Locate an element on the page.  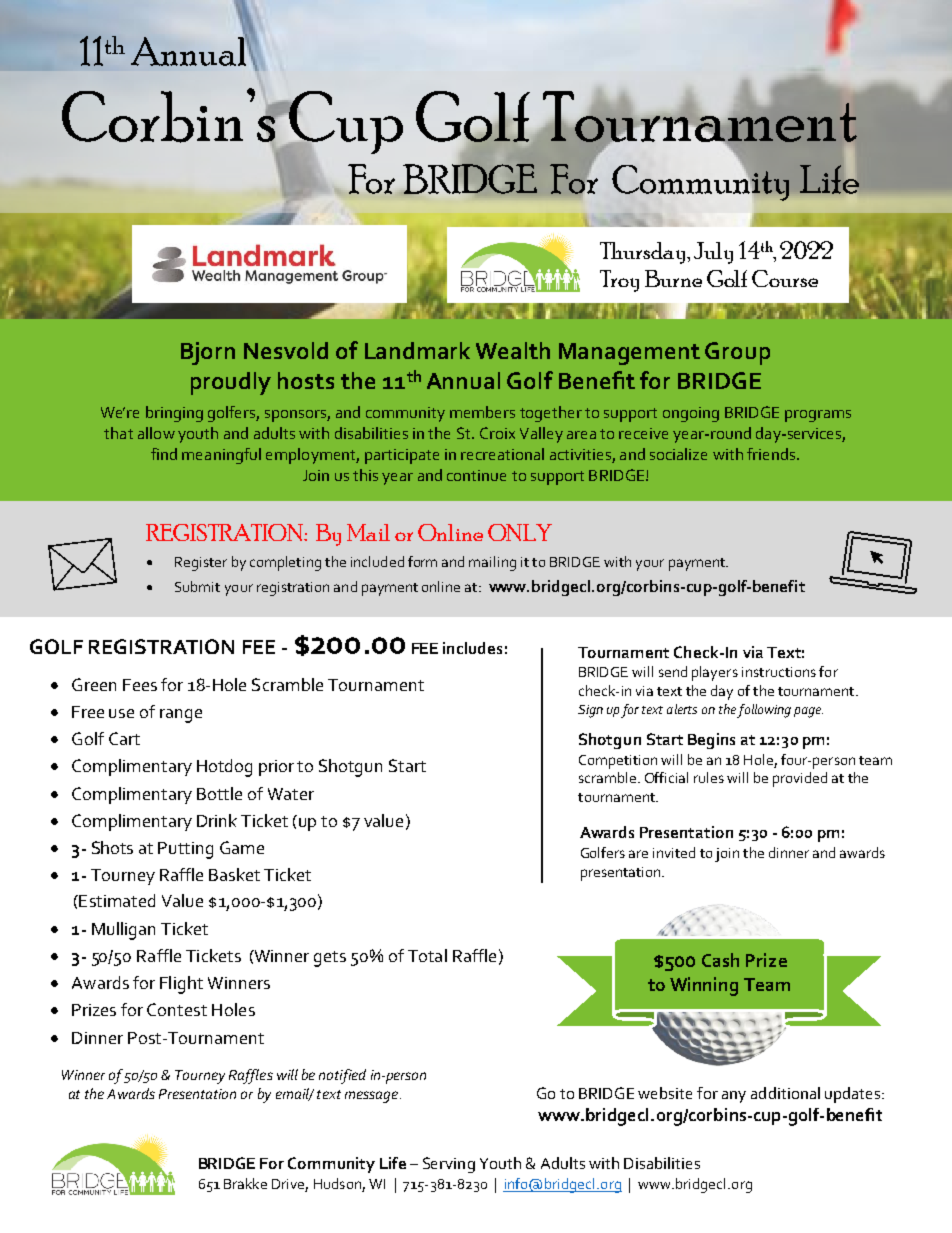
friends is located at coordinates (772, 454).
